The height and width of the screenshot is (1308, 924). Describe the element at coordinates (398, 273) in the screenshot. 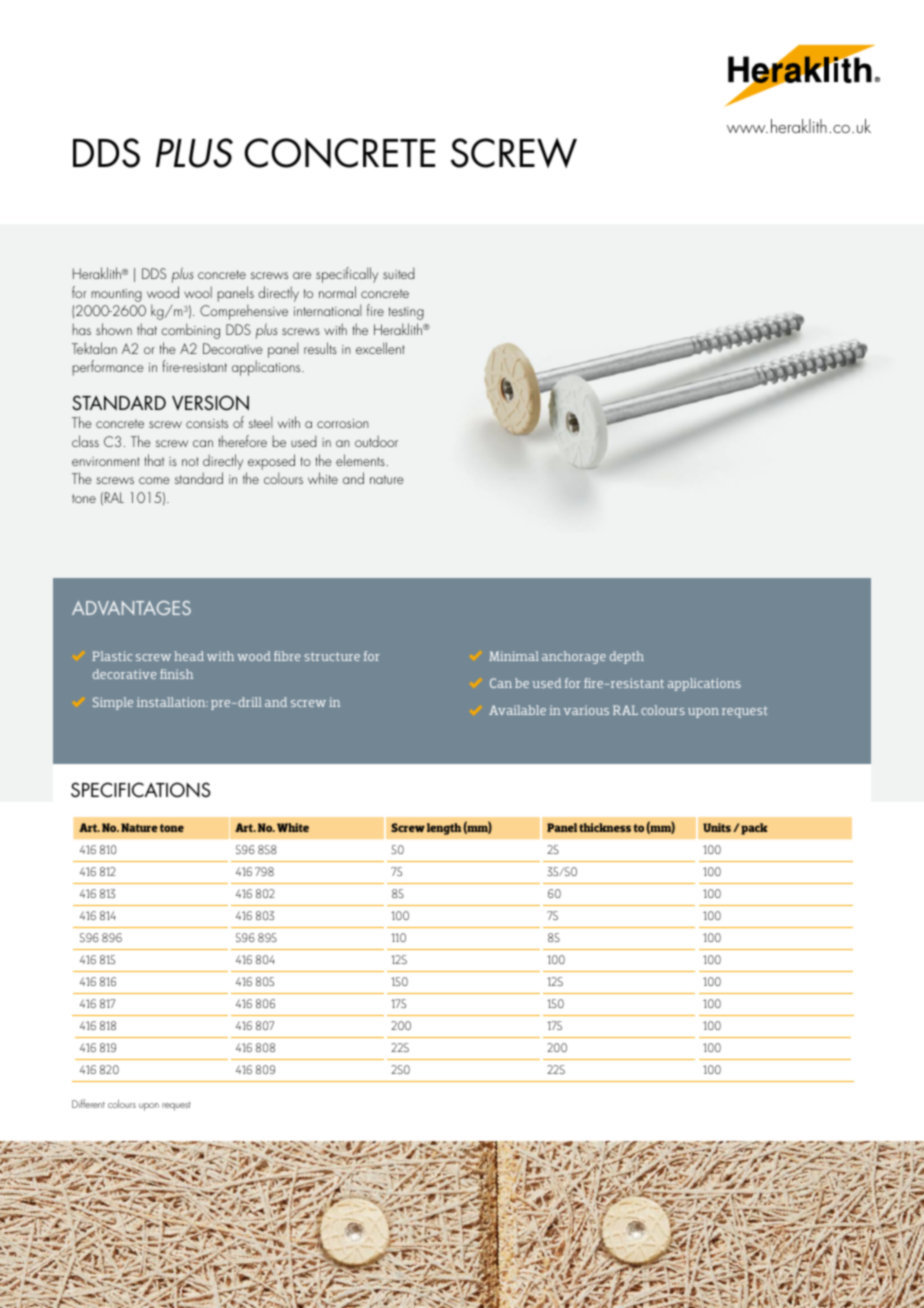

I see `suited` at that location.
